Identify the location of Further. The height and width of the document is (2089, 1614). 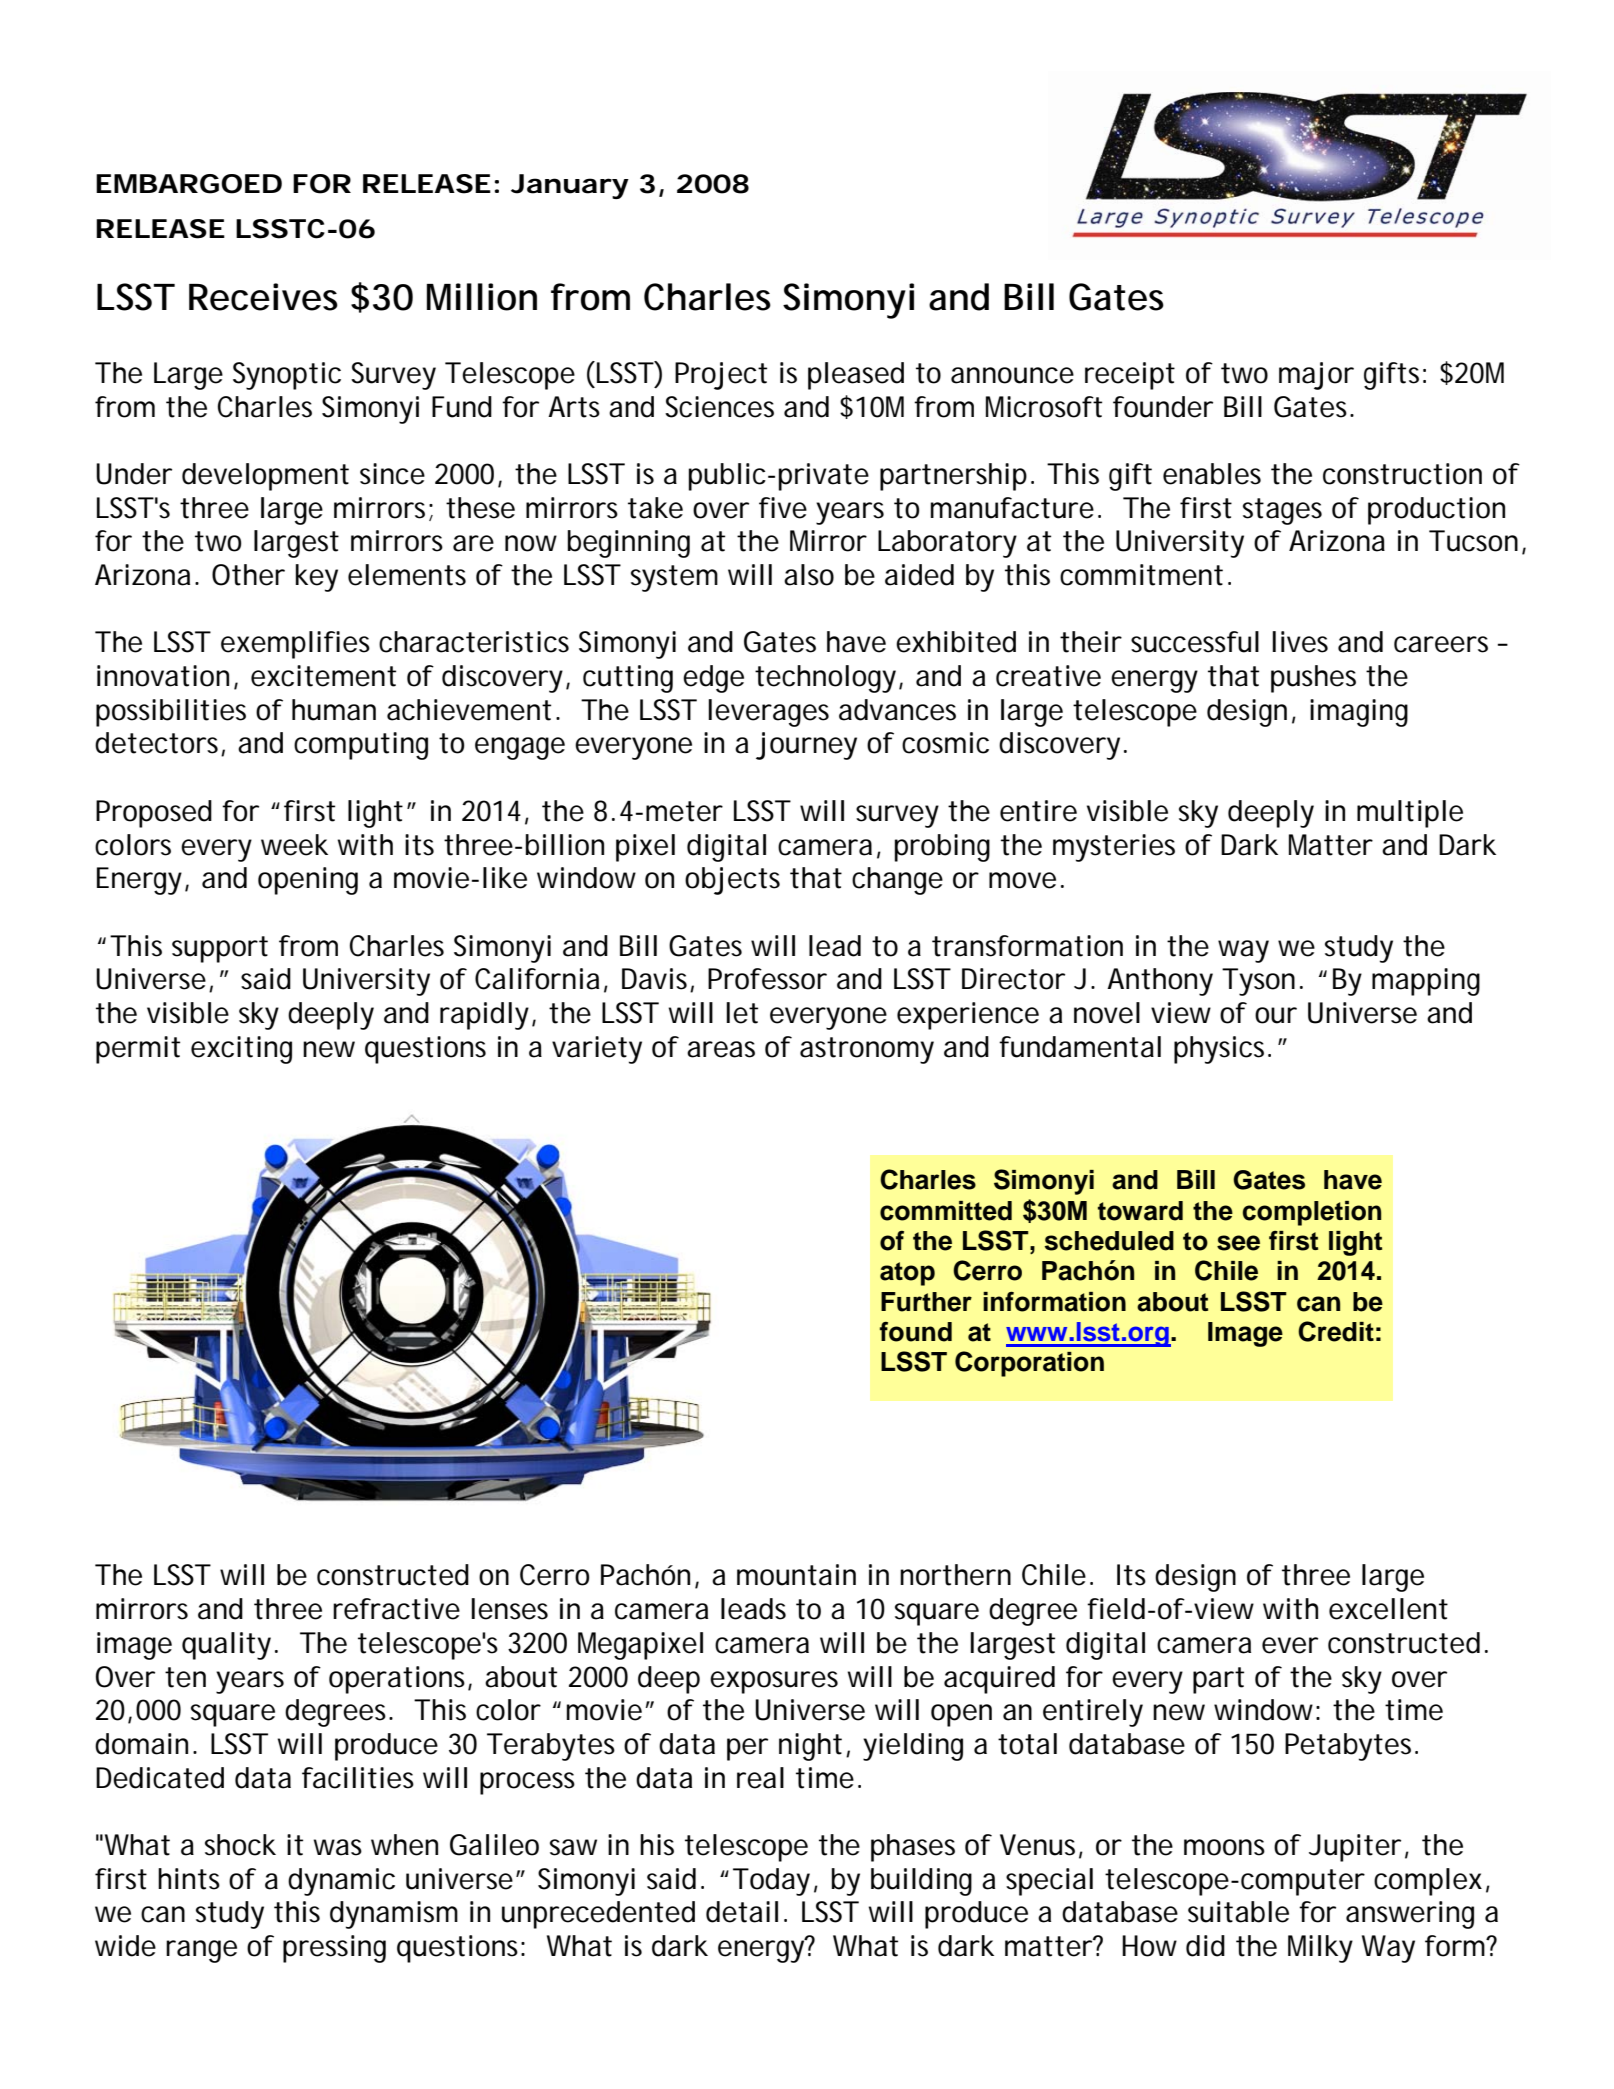
(926, 1302).
